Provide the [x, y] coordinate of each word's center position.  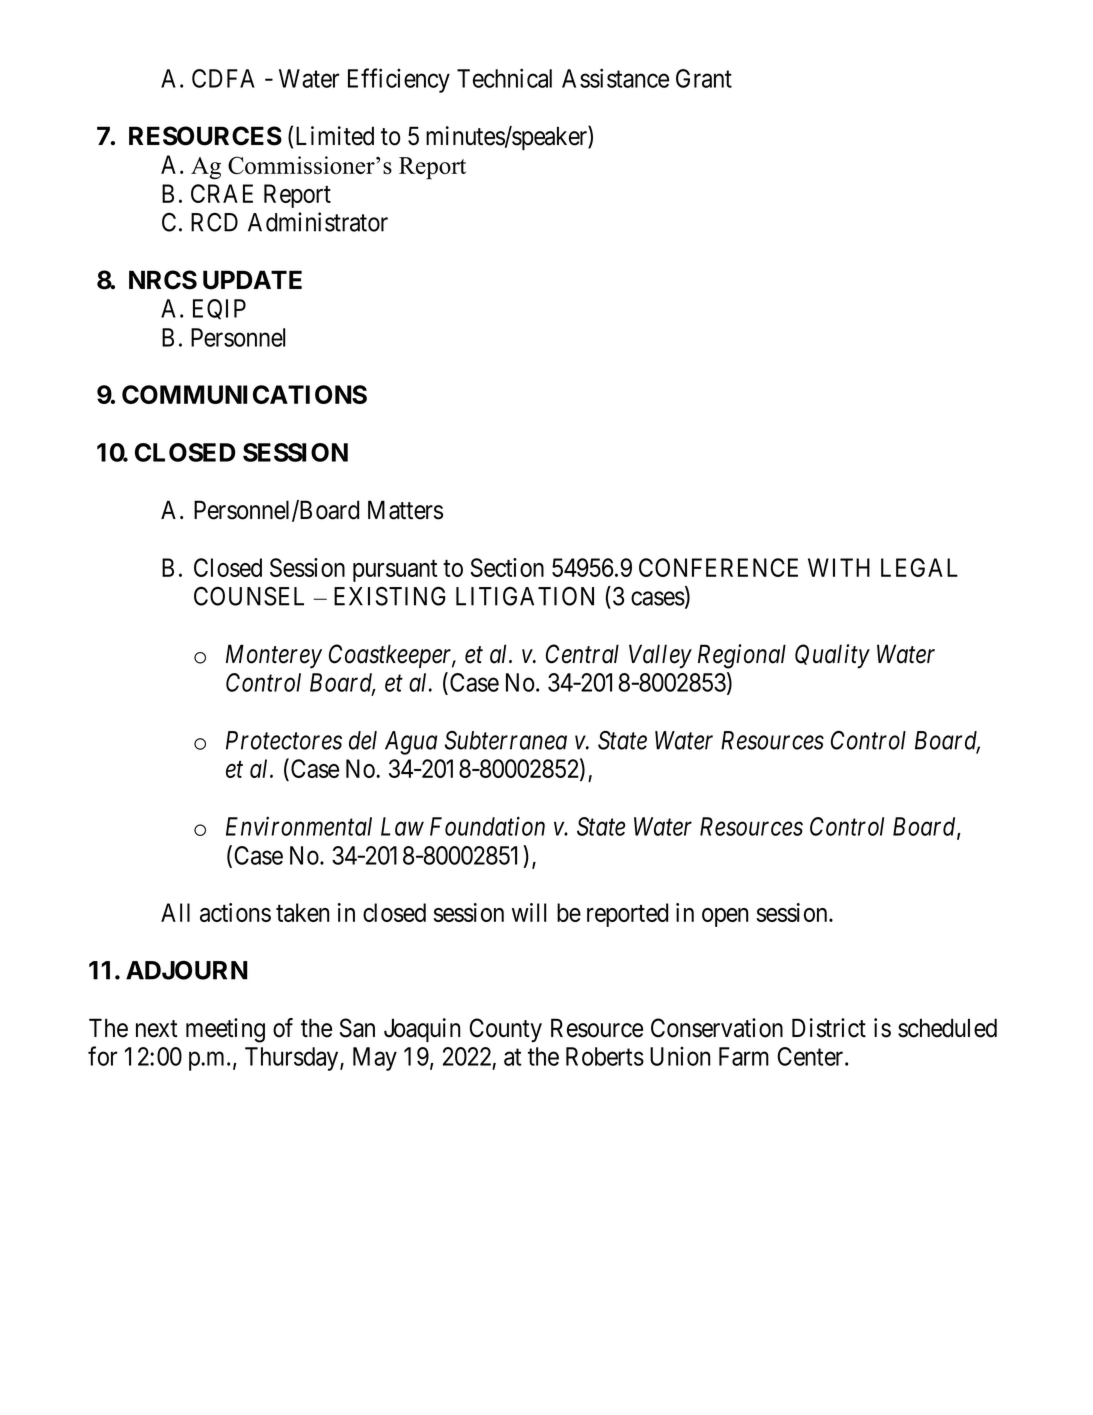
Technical [504, 78]
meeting [225, 1030]
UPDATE [252, 280]
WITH [839, 567]
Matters [405, 510]
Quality [832, 656]
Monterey [274, 656]
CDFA [223, 78]
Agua [411, 743]
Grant [704, 78]
